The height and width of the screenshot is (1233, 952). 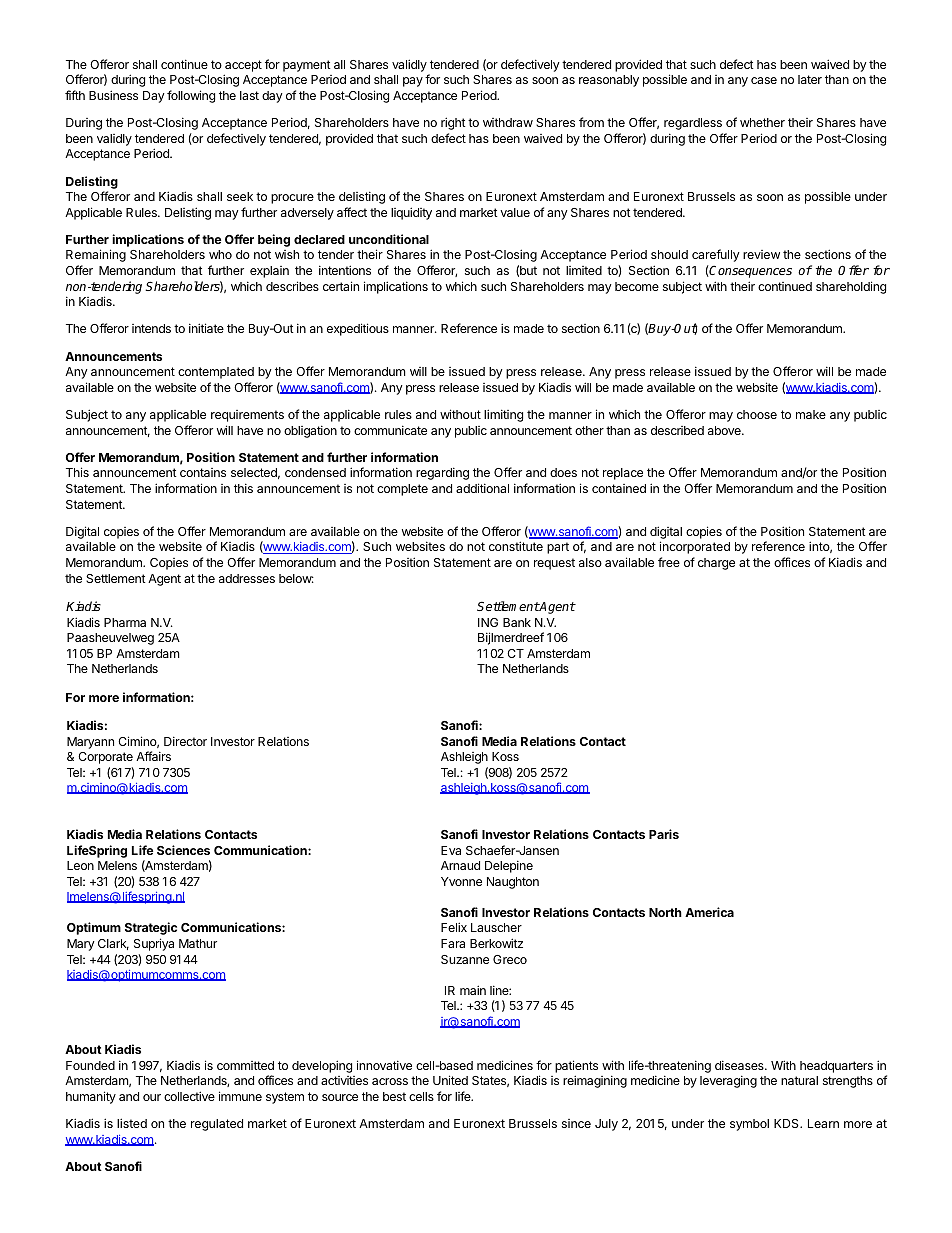 What do you see at coordinates (764, 80) in the screenshot?
I see `case` at bounding box center [764, 80].
